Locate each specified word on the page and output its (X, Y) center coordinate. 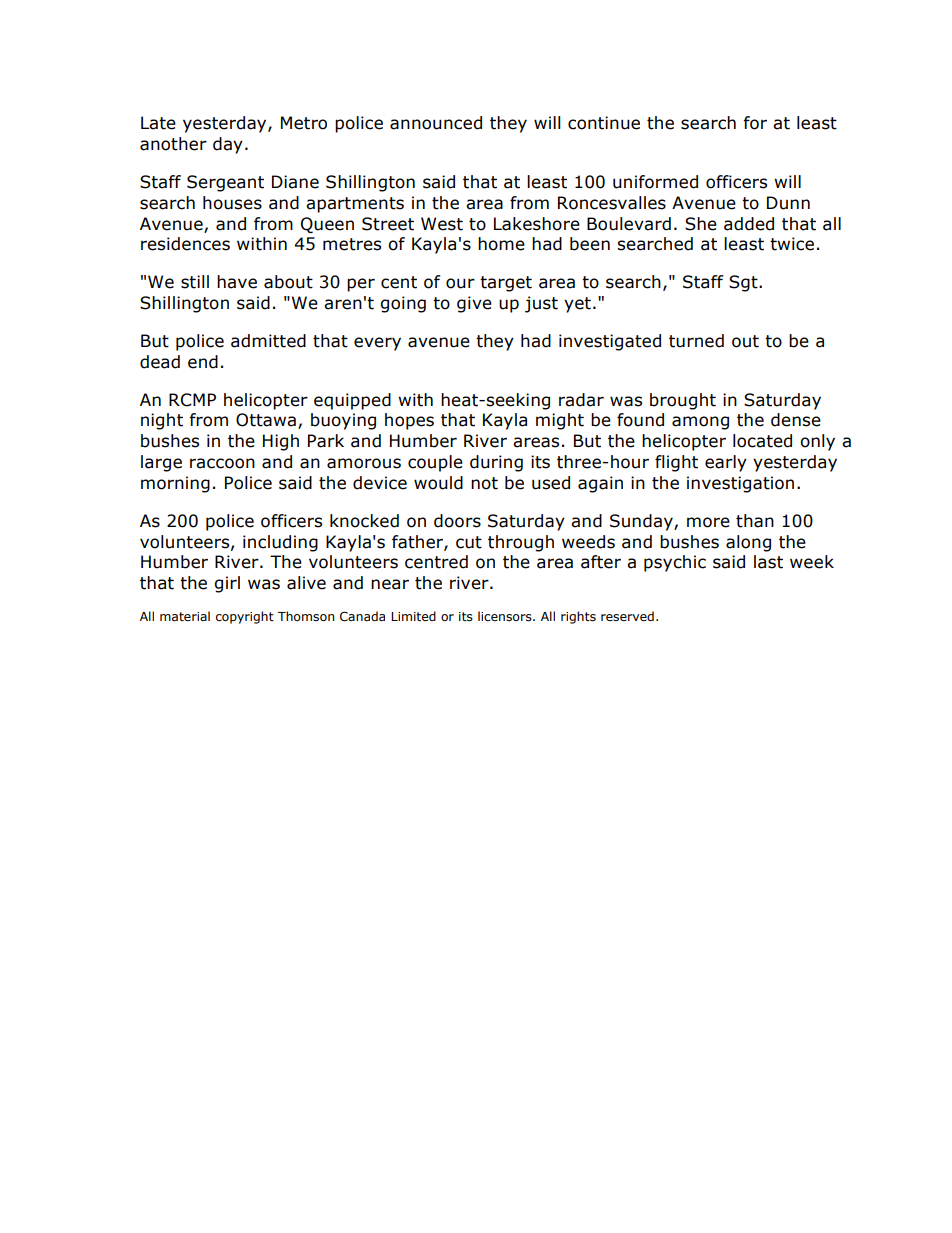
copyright (245, 617)
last (768, 562)
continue (604, 123)
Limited (413, 616)
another (173, 144)
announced (436, 123)
